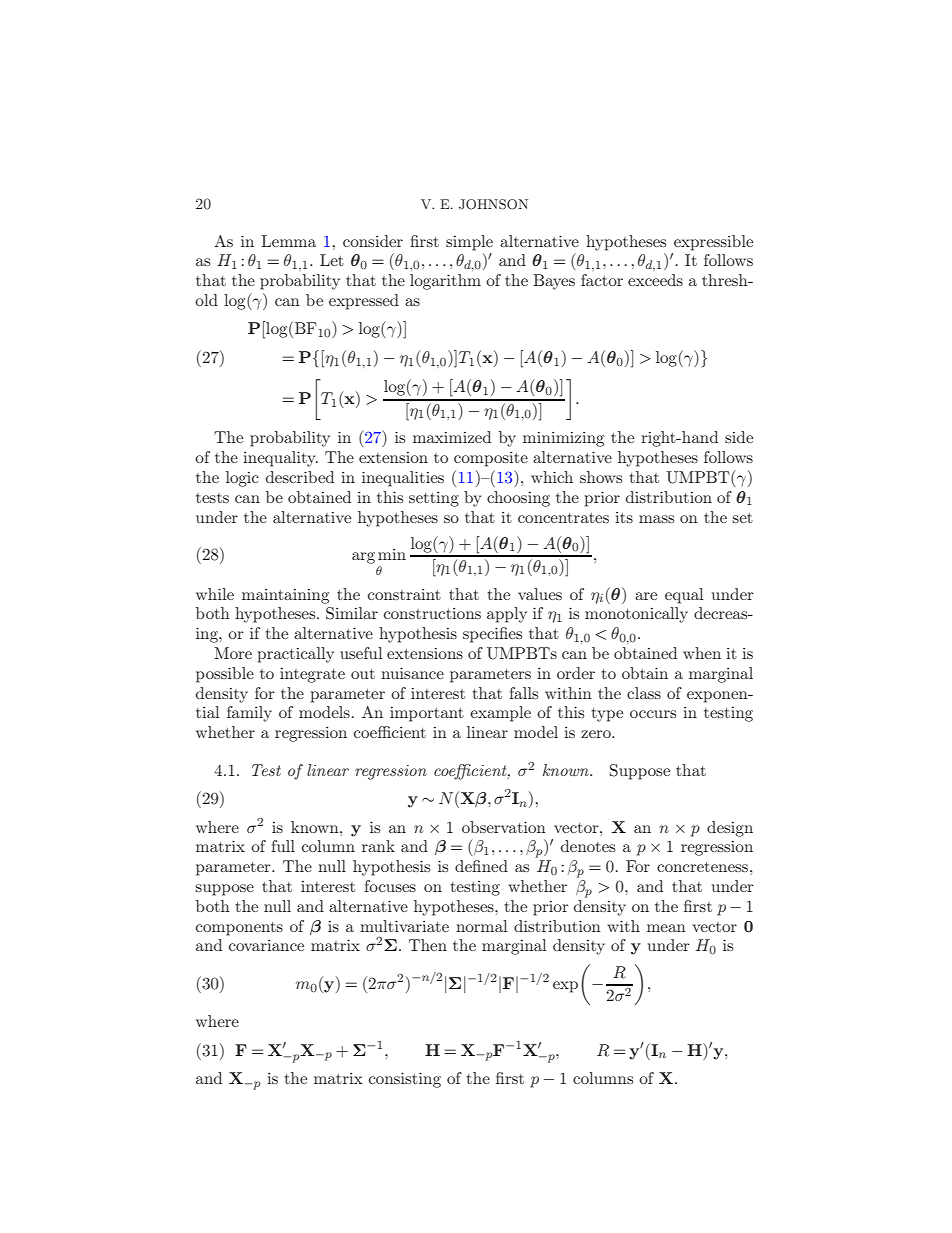  Describe the element at coordinates (266, 945) in the screenshot. I see `covariance` at that location.
